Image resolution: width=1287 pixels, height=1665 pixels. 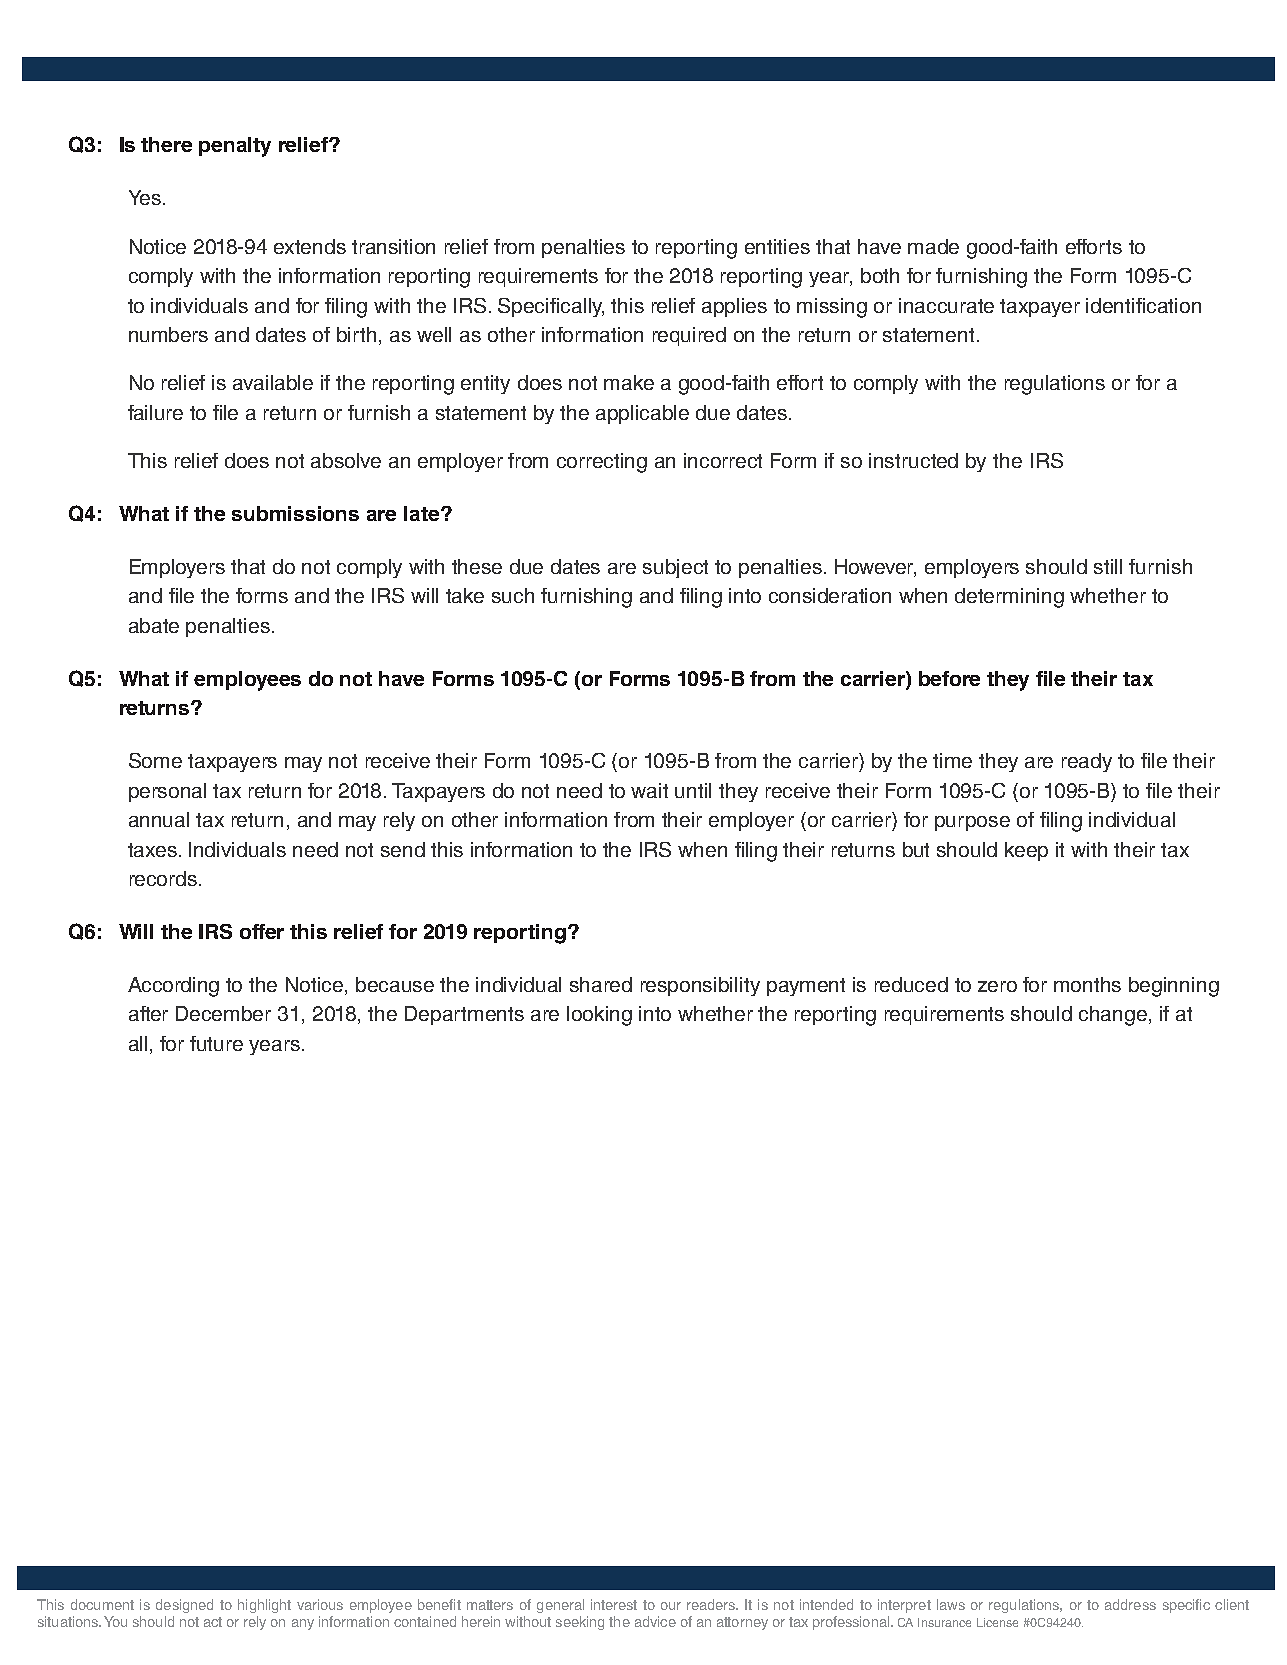 What do you see at coordinates (216, 1043) in the page?
I see `future` at bounding box center [216, 1043].
